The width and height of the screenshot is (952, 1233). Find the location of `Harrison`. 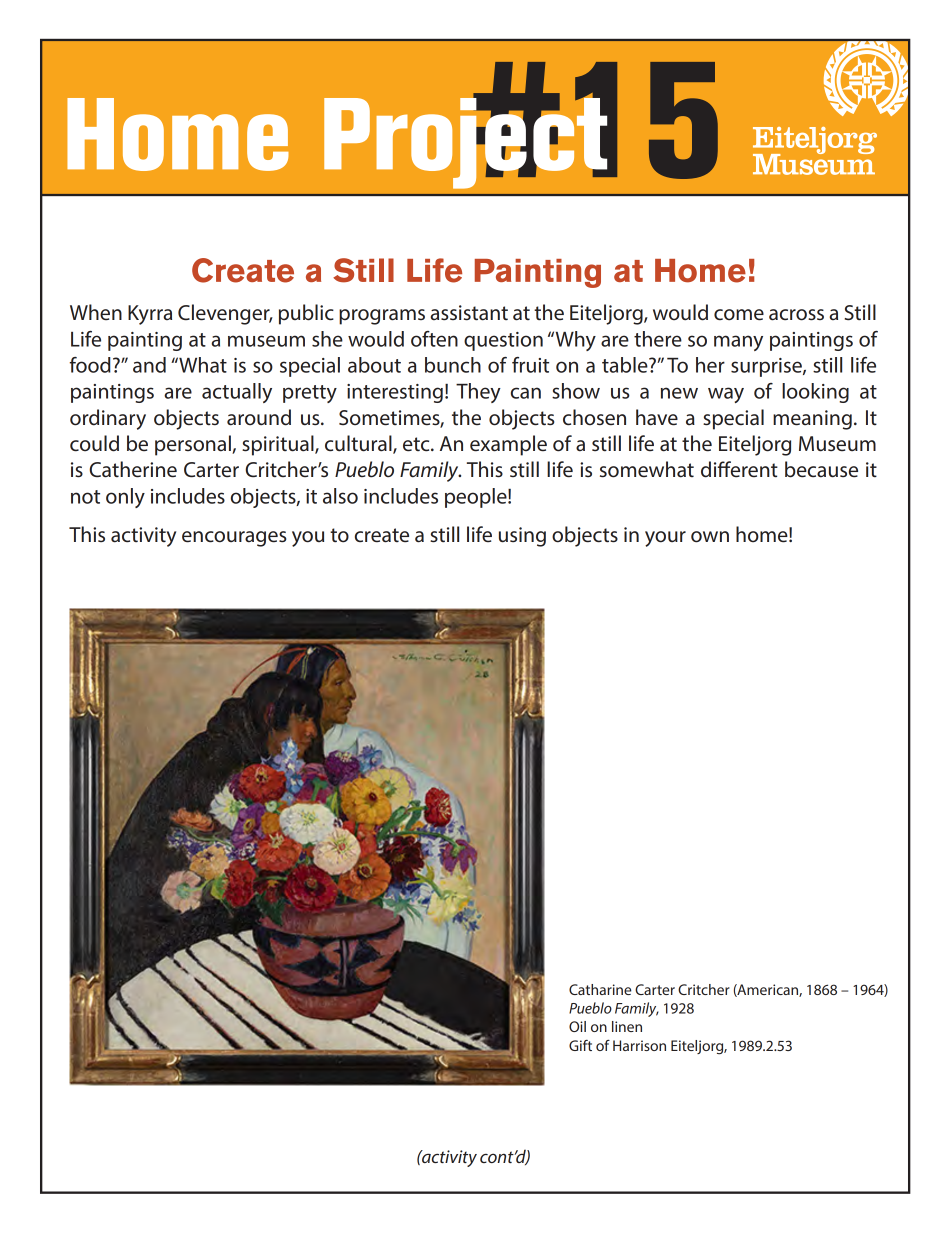

Harrison is located at coordinates (639, 1045).
